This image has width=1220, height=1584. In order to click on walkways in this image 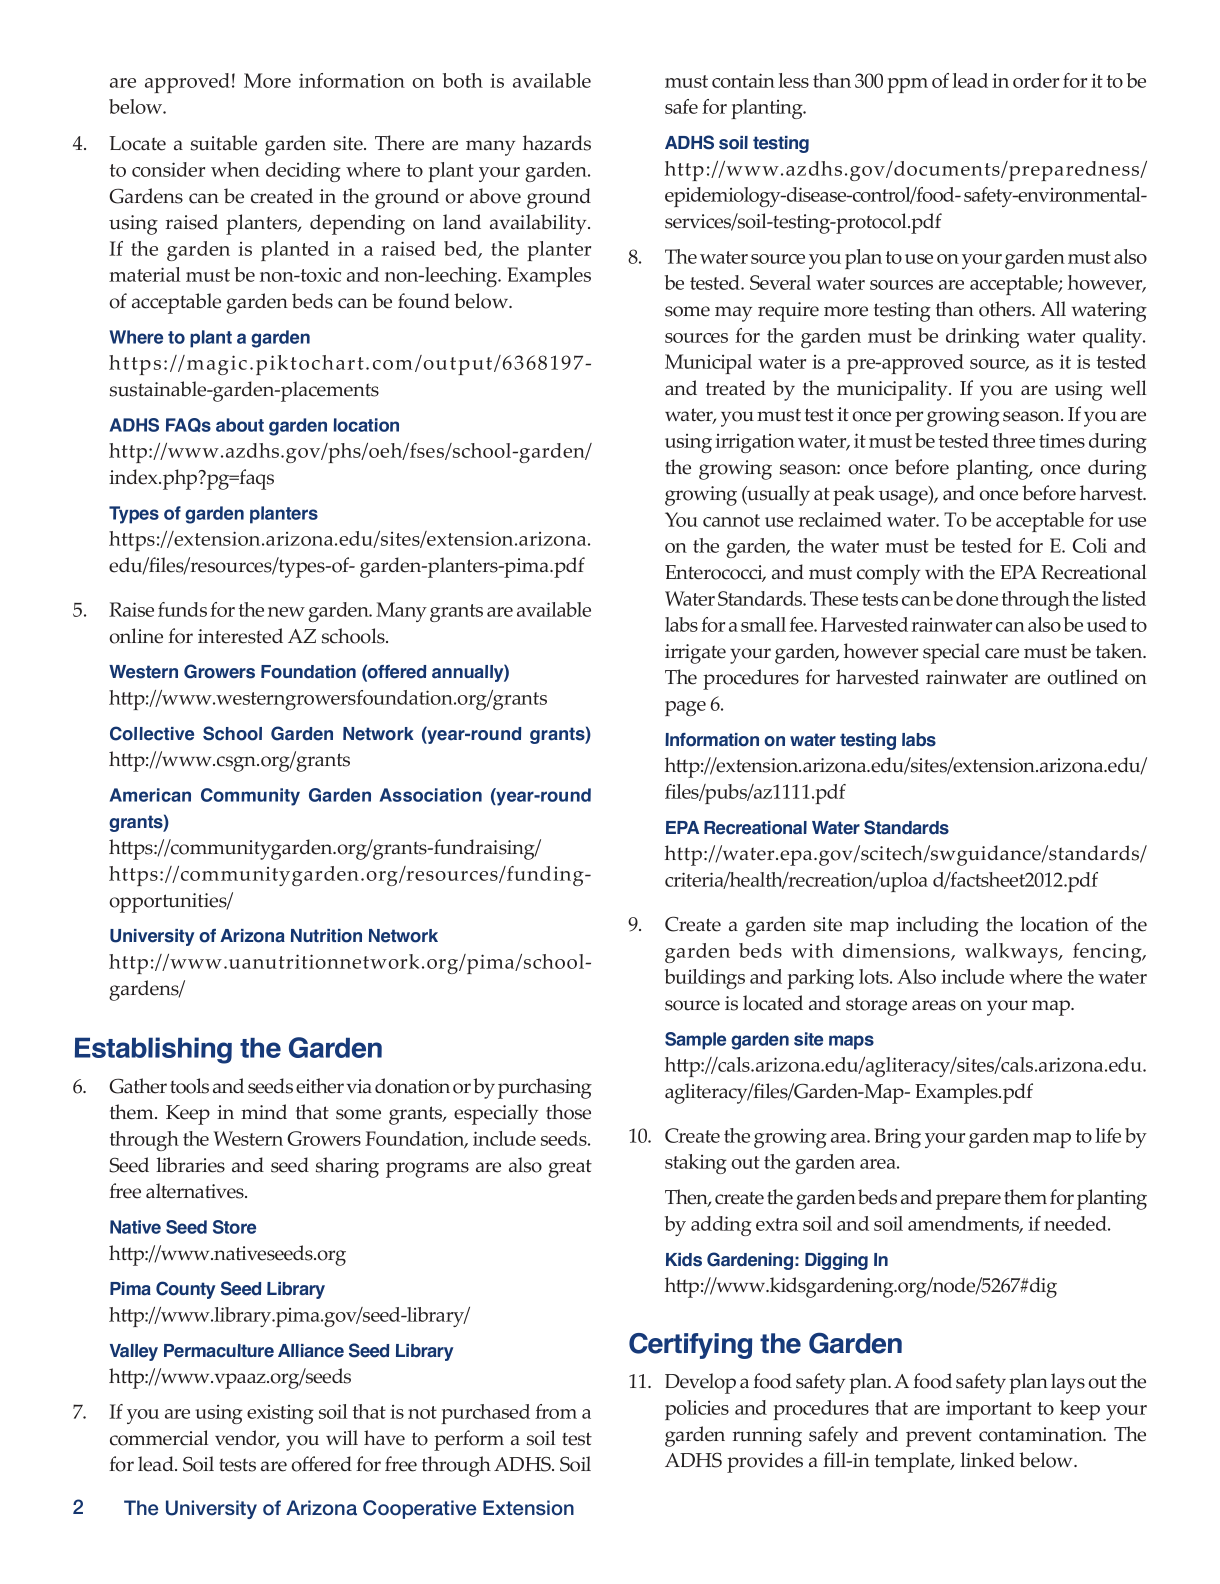, I will do `click(1012, 953)`.
